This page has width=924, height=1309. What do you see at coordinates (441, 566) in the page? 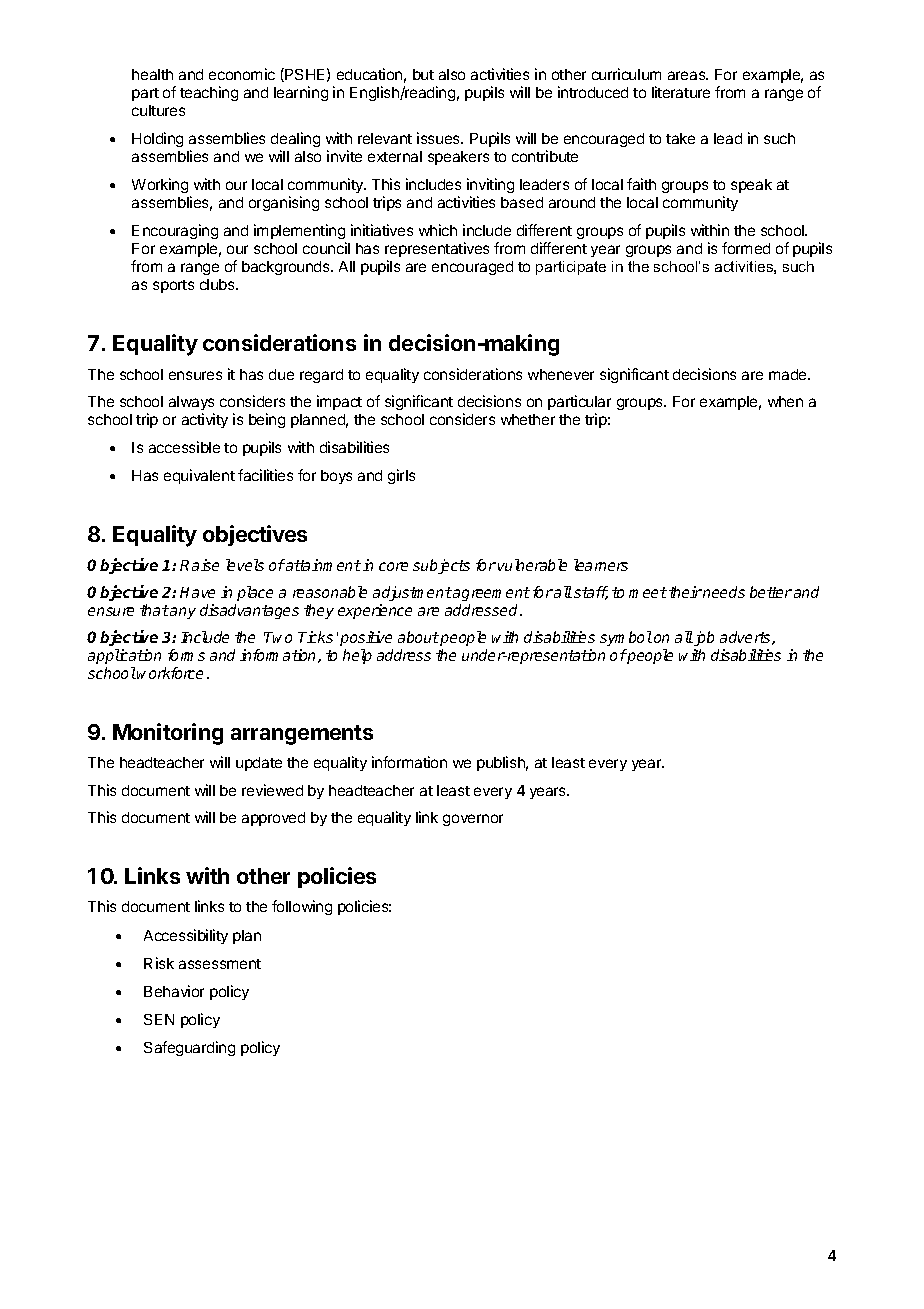
I see `subjects` at bounding box center [441, 566].
